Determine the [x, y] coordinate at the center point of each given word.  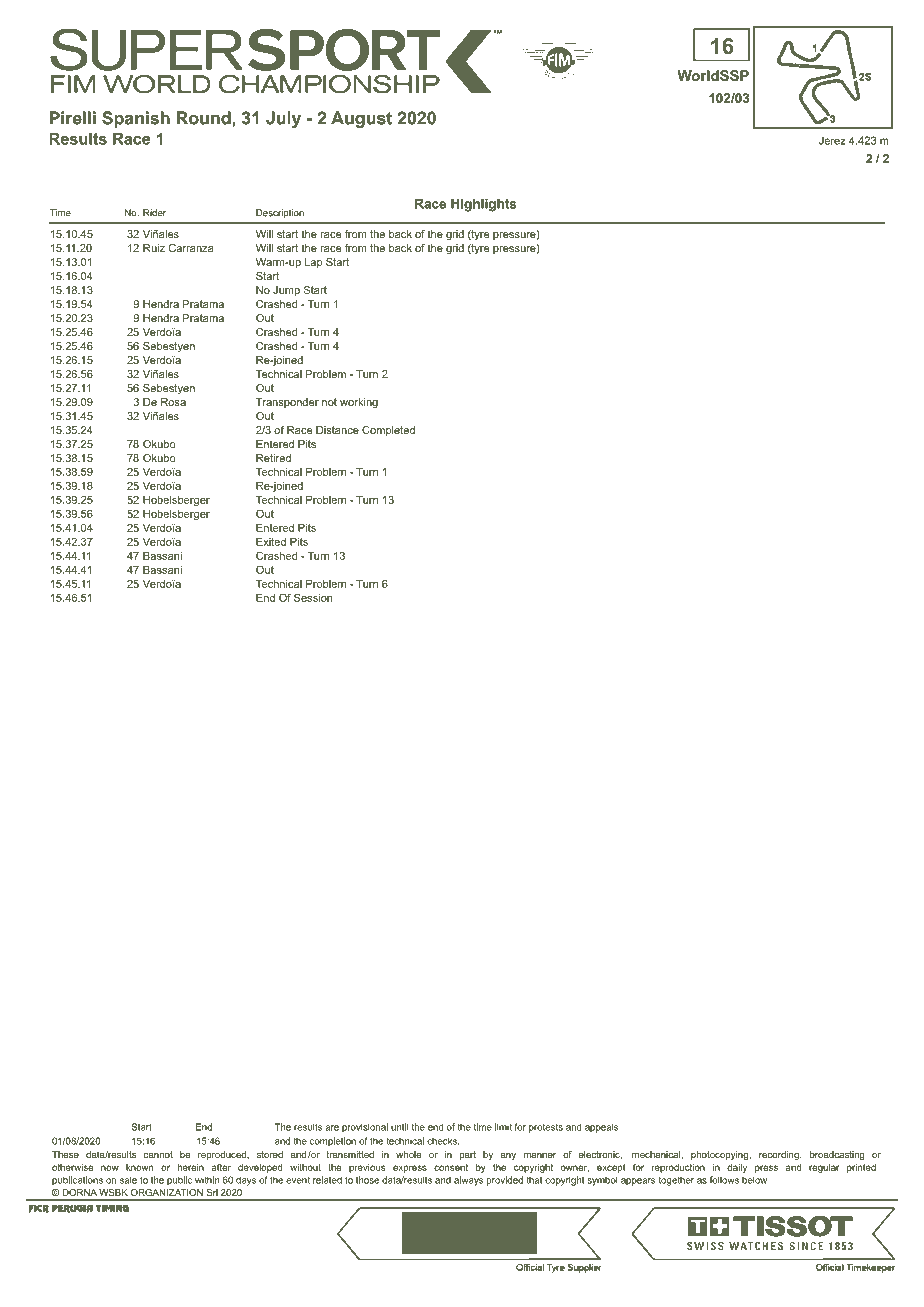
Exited [271, 541]
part [468, 1155]
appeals [601, 1128]
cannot [158, 1154]
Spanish [136, 119]
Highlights [483, 205]
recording [780, 1155]
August [361, 119]
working [359, 403]
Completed [388, 431]
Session [313, 597]
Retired [273, 458]
